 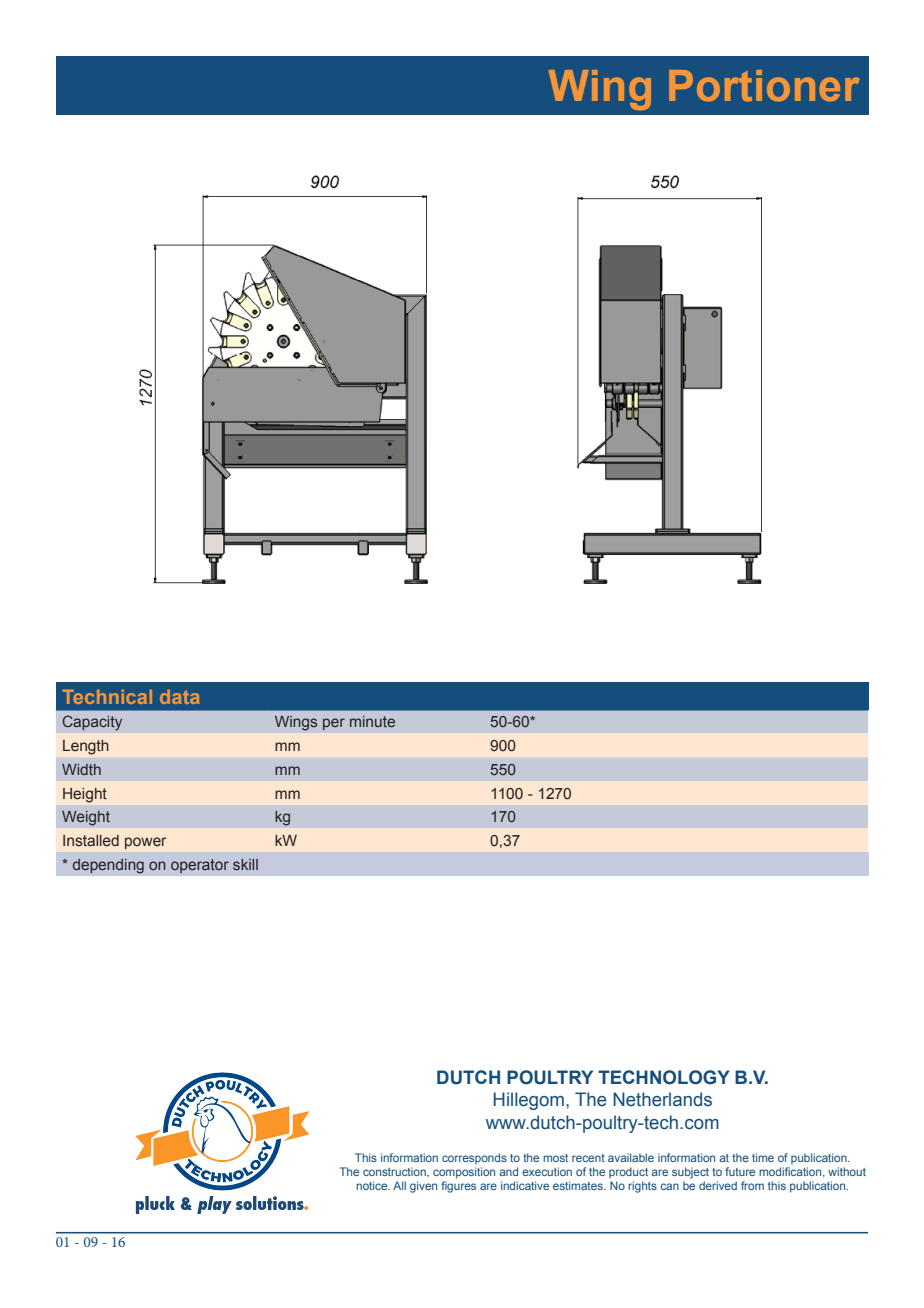 What do you see at coordinates (740, 1171) in the document?
I see `future` at bounding box center [740, 1171].
